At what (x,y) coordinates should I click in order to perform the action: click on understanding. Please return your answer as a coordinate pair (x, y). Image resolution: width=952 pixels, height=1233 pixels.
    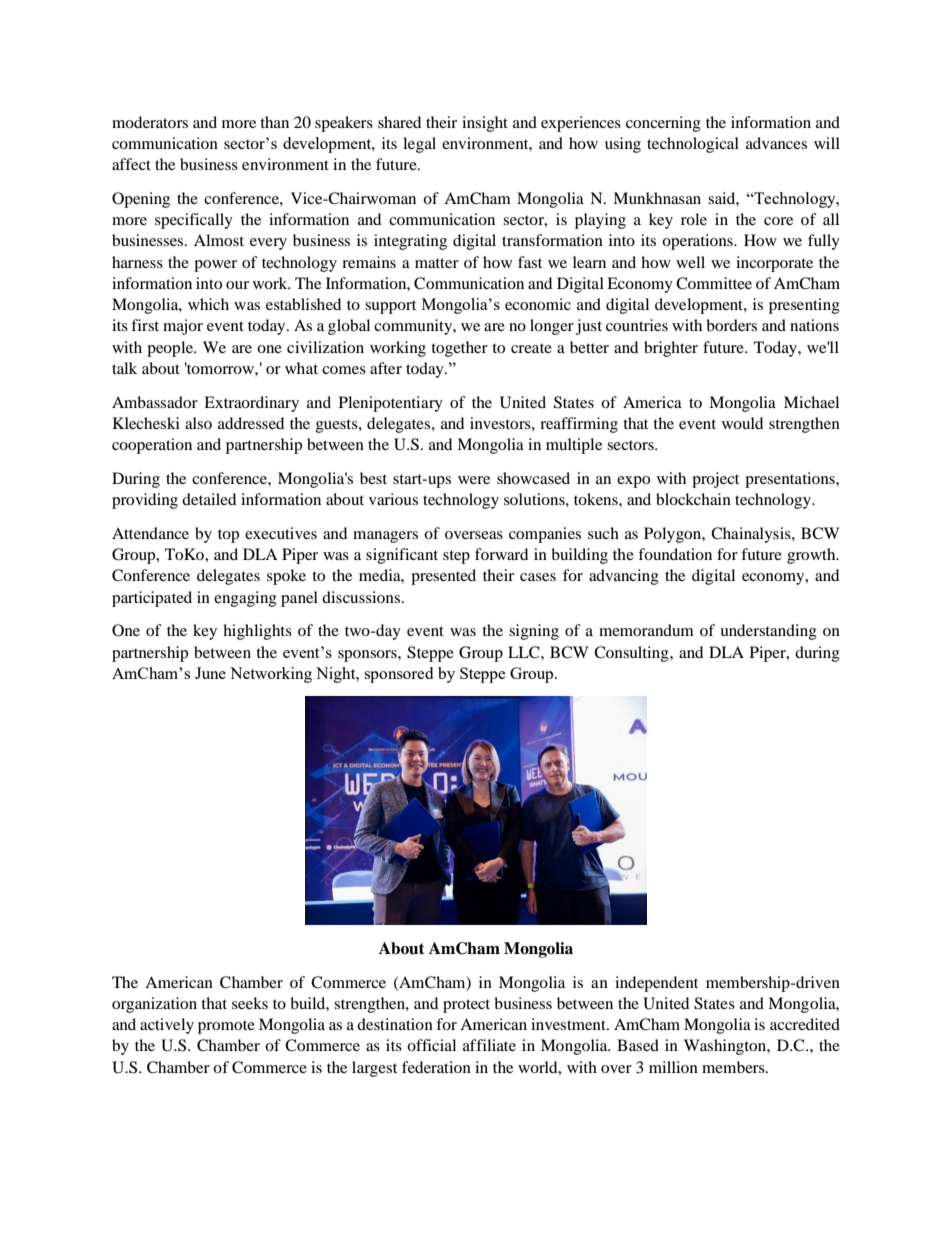
    Looking at the image, I should click on (768, 632).
